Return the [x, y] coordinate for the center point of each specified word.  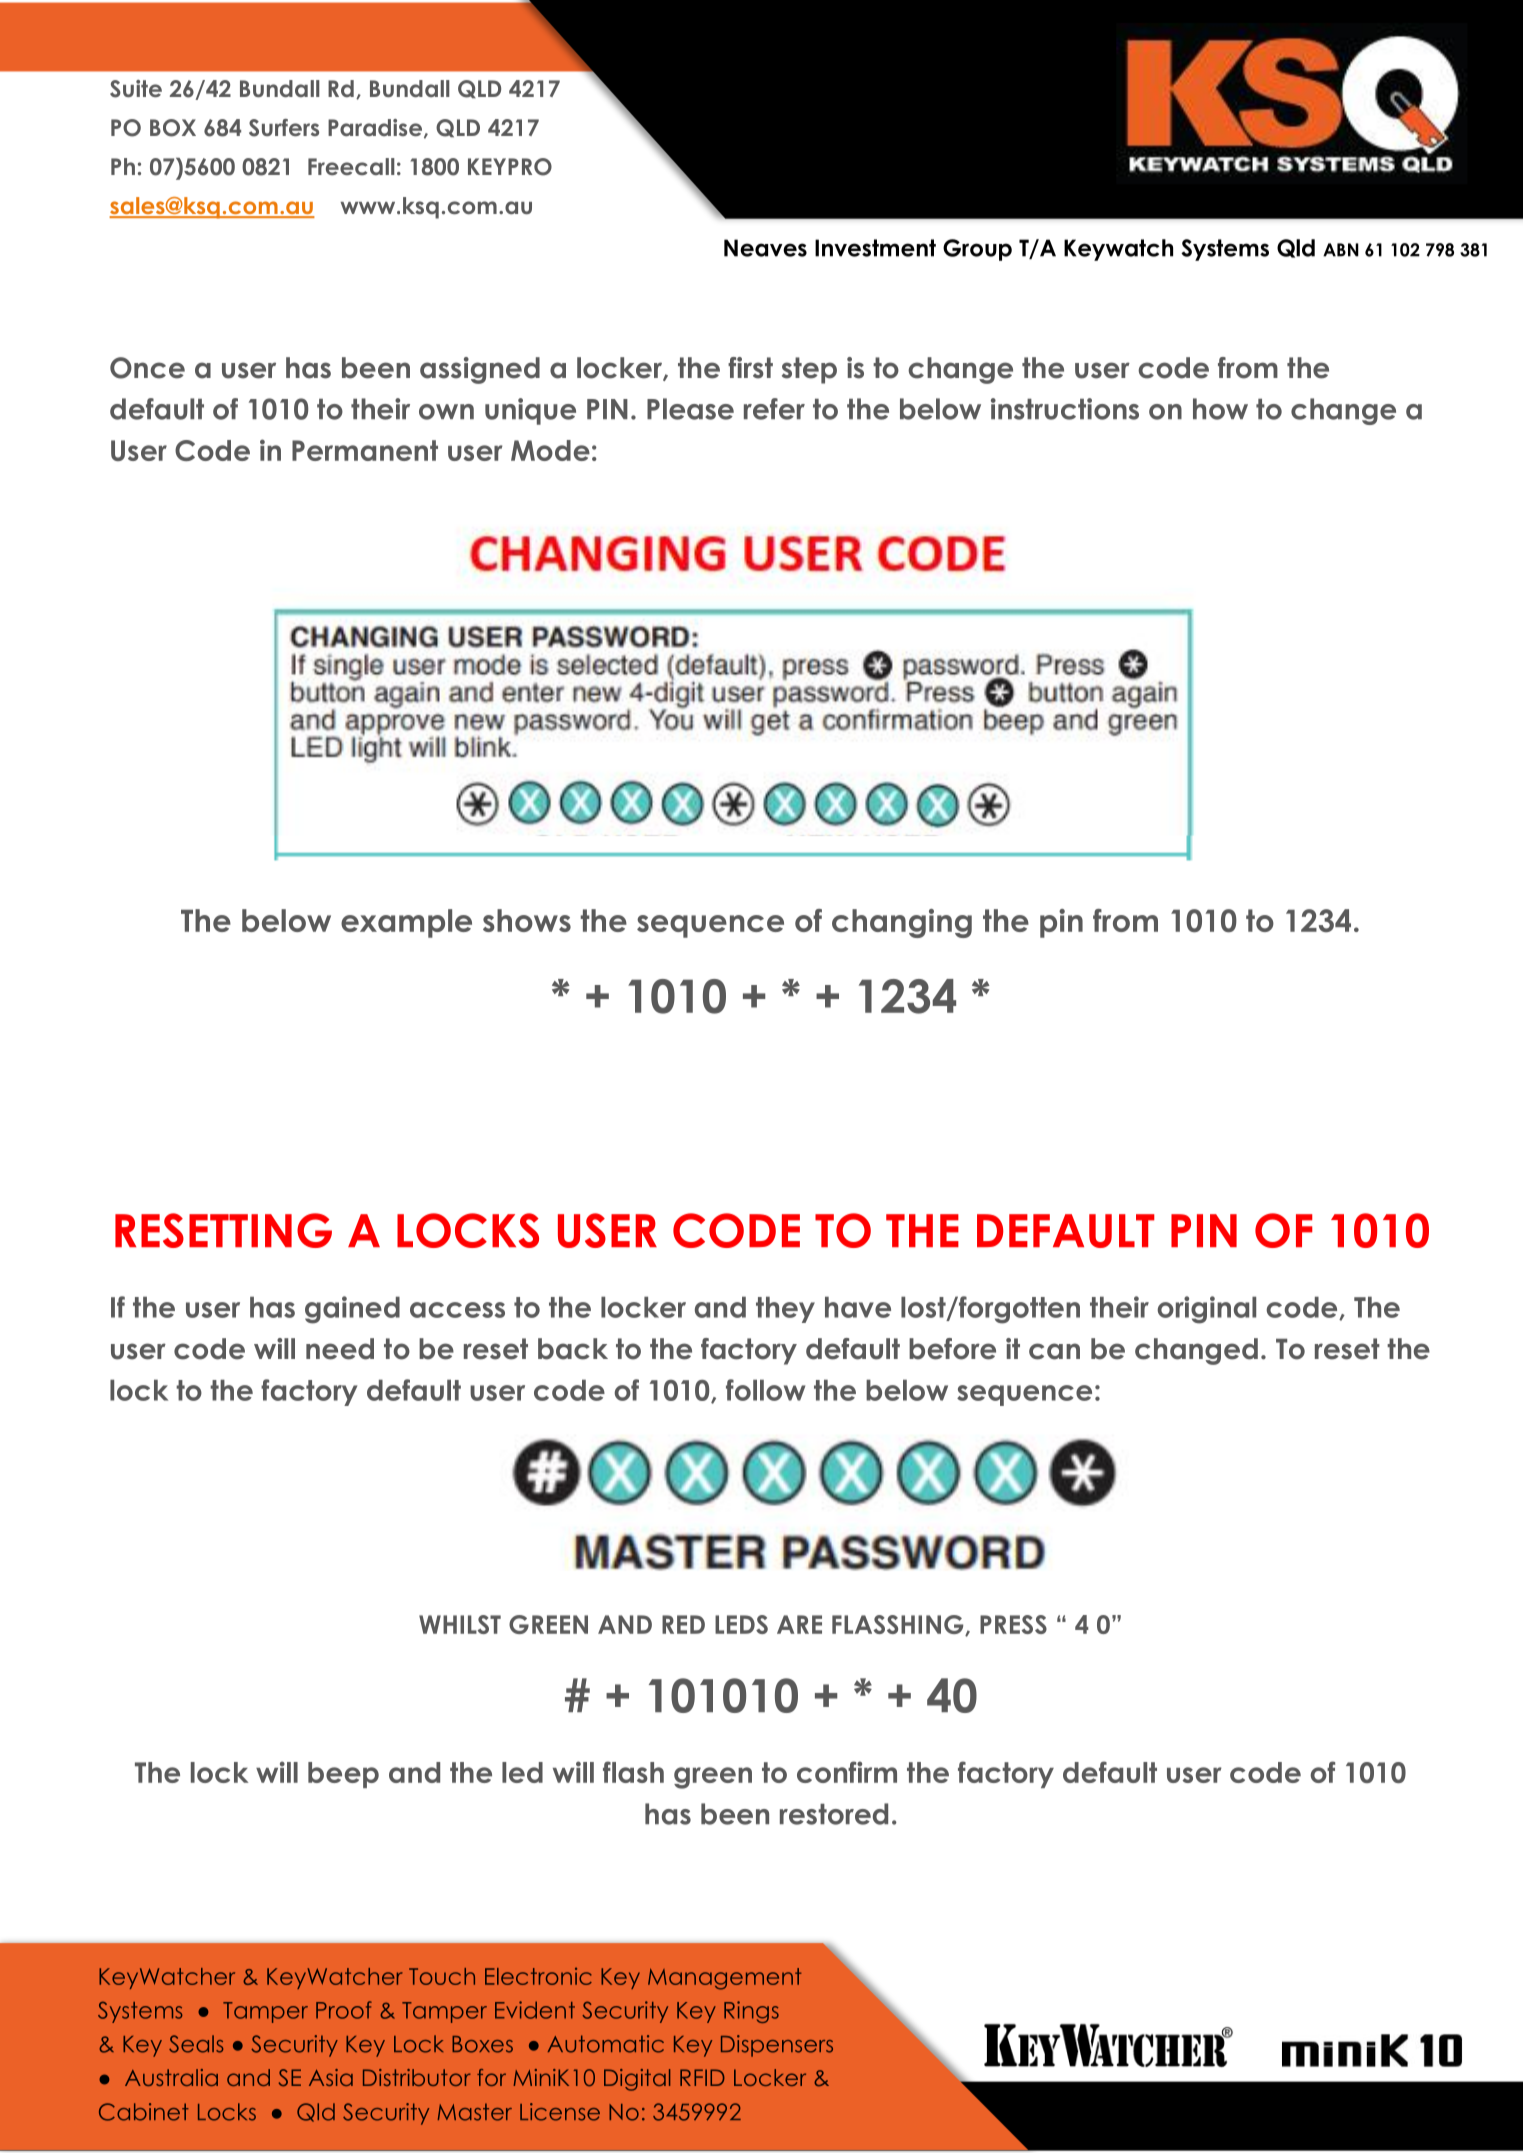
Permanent [365, 450]
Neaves [765, 248]
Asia [331, 2077]
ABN [1341, 250]
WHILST [460, 1624]
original [1207, 1310]
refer [774, 409]
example [406, 923]
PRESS [1013, 1624]
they [785, 1309]
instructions [1065, 409]
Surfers [284, 128]
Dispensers [777, 2046]
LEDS [741, 1624]
